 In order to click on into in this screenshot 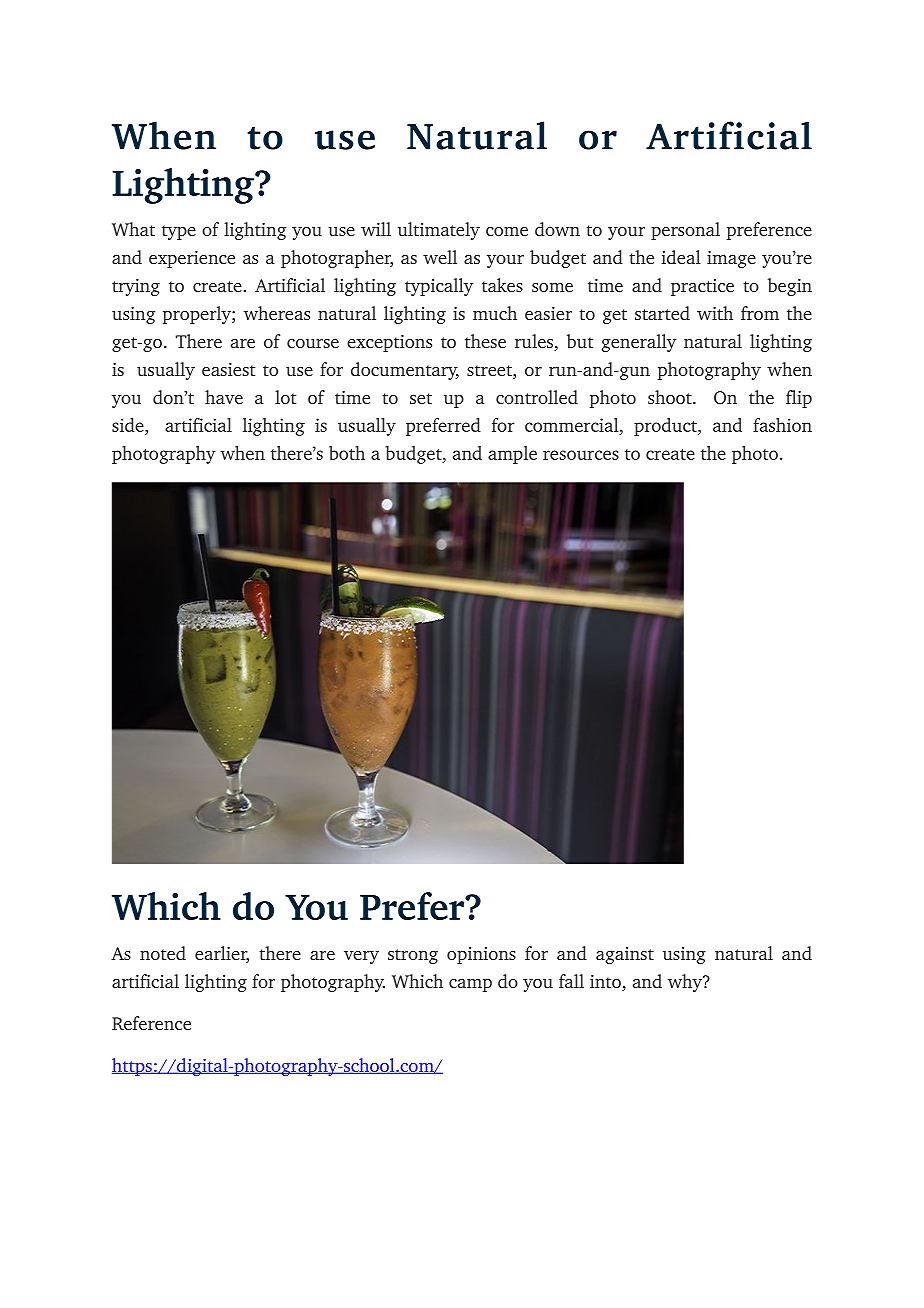, I will do `click(606, 983)`.
